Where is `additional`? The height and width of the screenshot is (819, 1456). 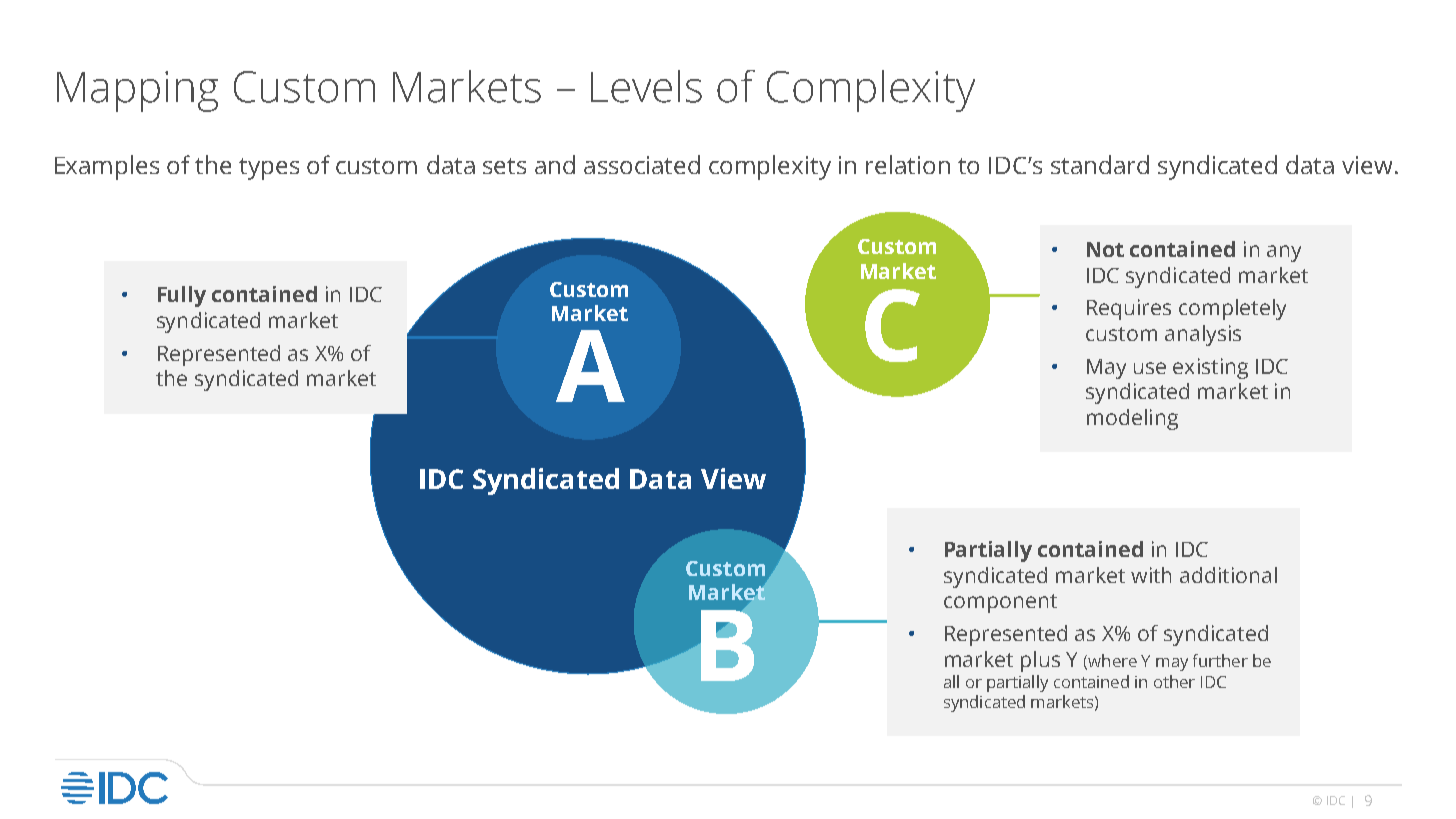
additional is located at coordinates (1228, 575).
